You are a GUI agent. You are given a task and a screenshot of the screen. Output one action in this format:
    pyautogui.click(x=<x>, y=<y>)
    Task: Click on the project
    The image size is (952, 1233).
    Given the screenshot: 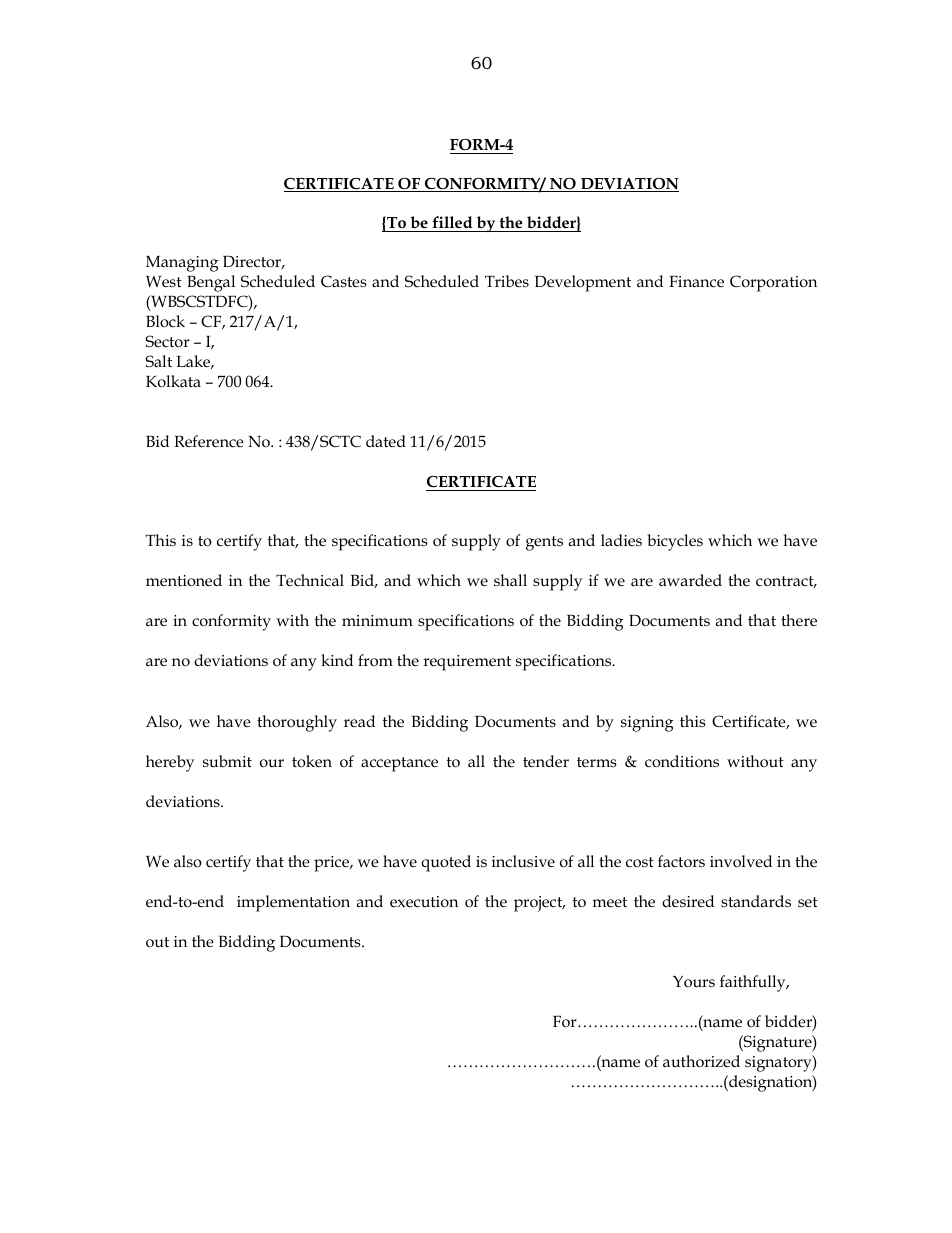 What is the action you would take?
    pyautogui.click(x=539, y=904)
